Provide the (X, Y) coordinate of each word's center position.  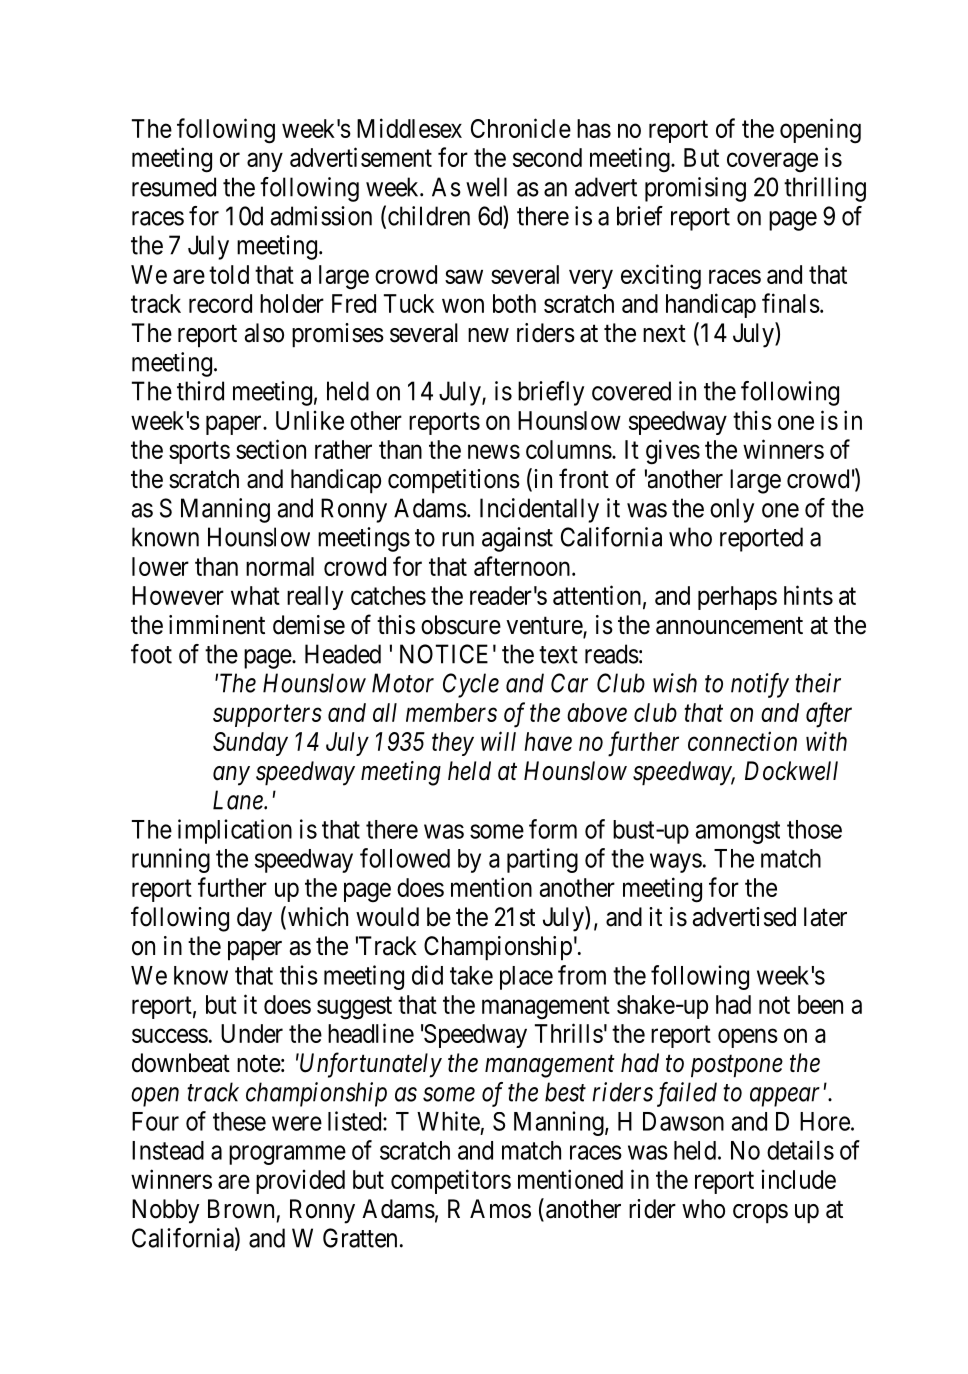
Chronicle (521, 128)
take (471, 975)
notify (760, 685)
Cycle (471, 685)
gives (673, 452)
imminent (217, 625)
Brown (241, 1209)
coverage (772, 163)
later (825, 917)
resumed (174, 187)
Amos (500, 1209)
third (200, 391)
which (316, 917)
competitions (454, 481)
